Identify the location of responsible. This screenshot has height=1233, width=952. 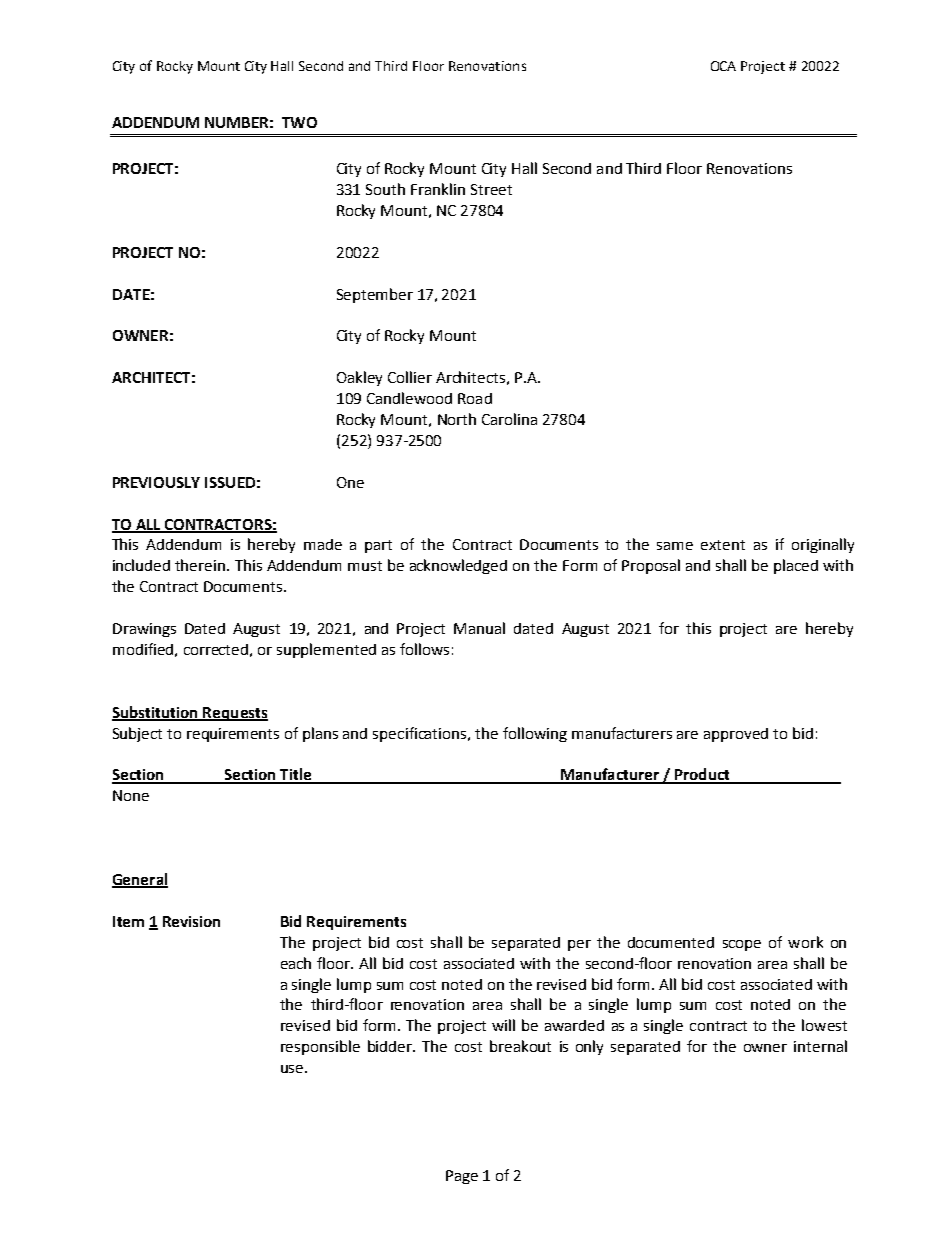
(320, 1047).
